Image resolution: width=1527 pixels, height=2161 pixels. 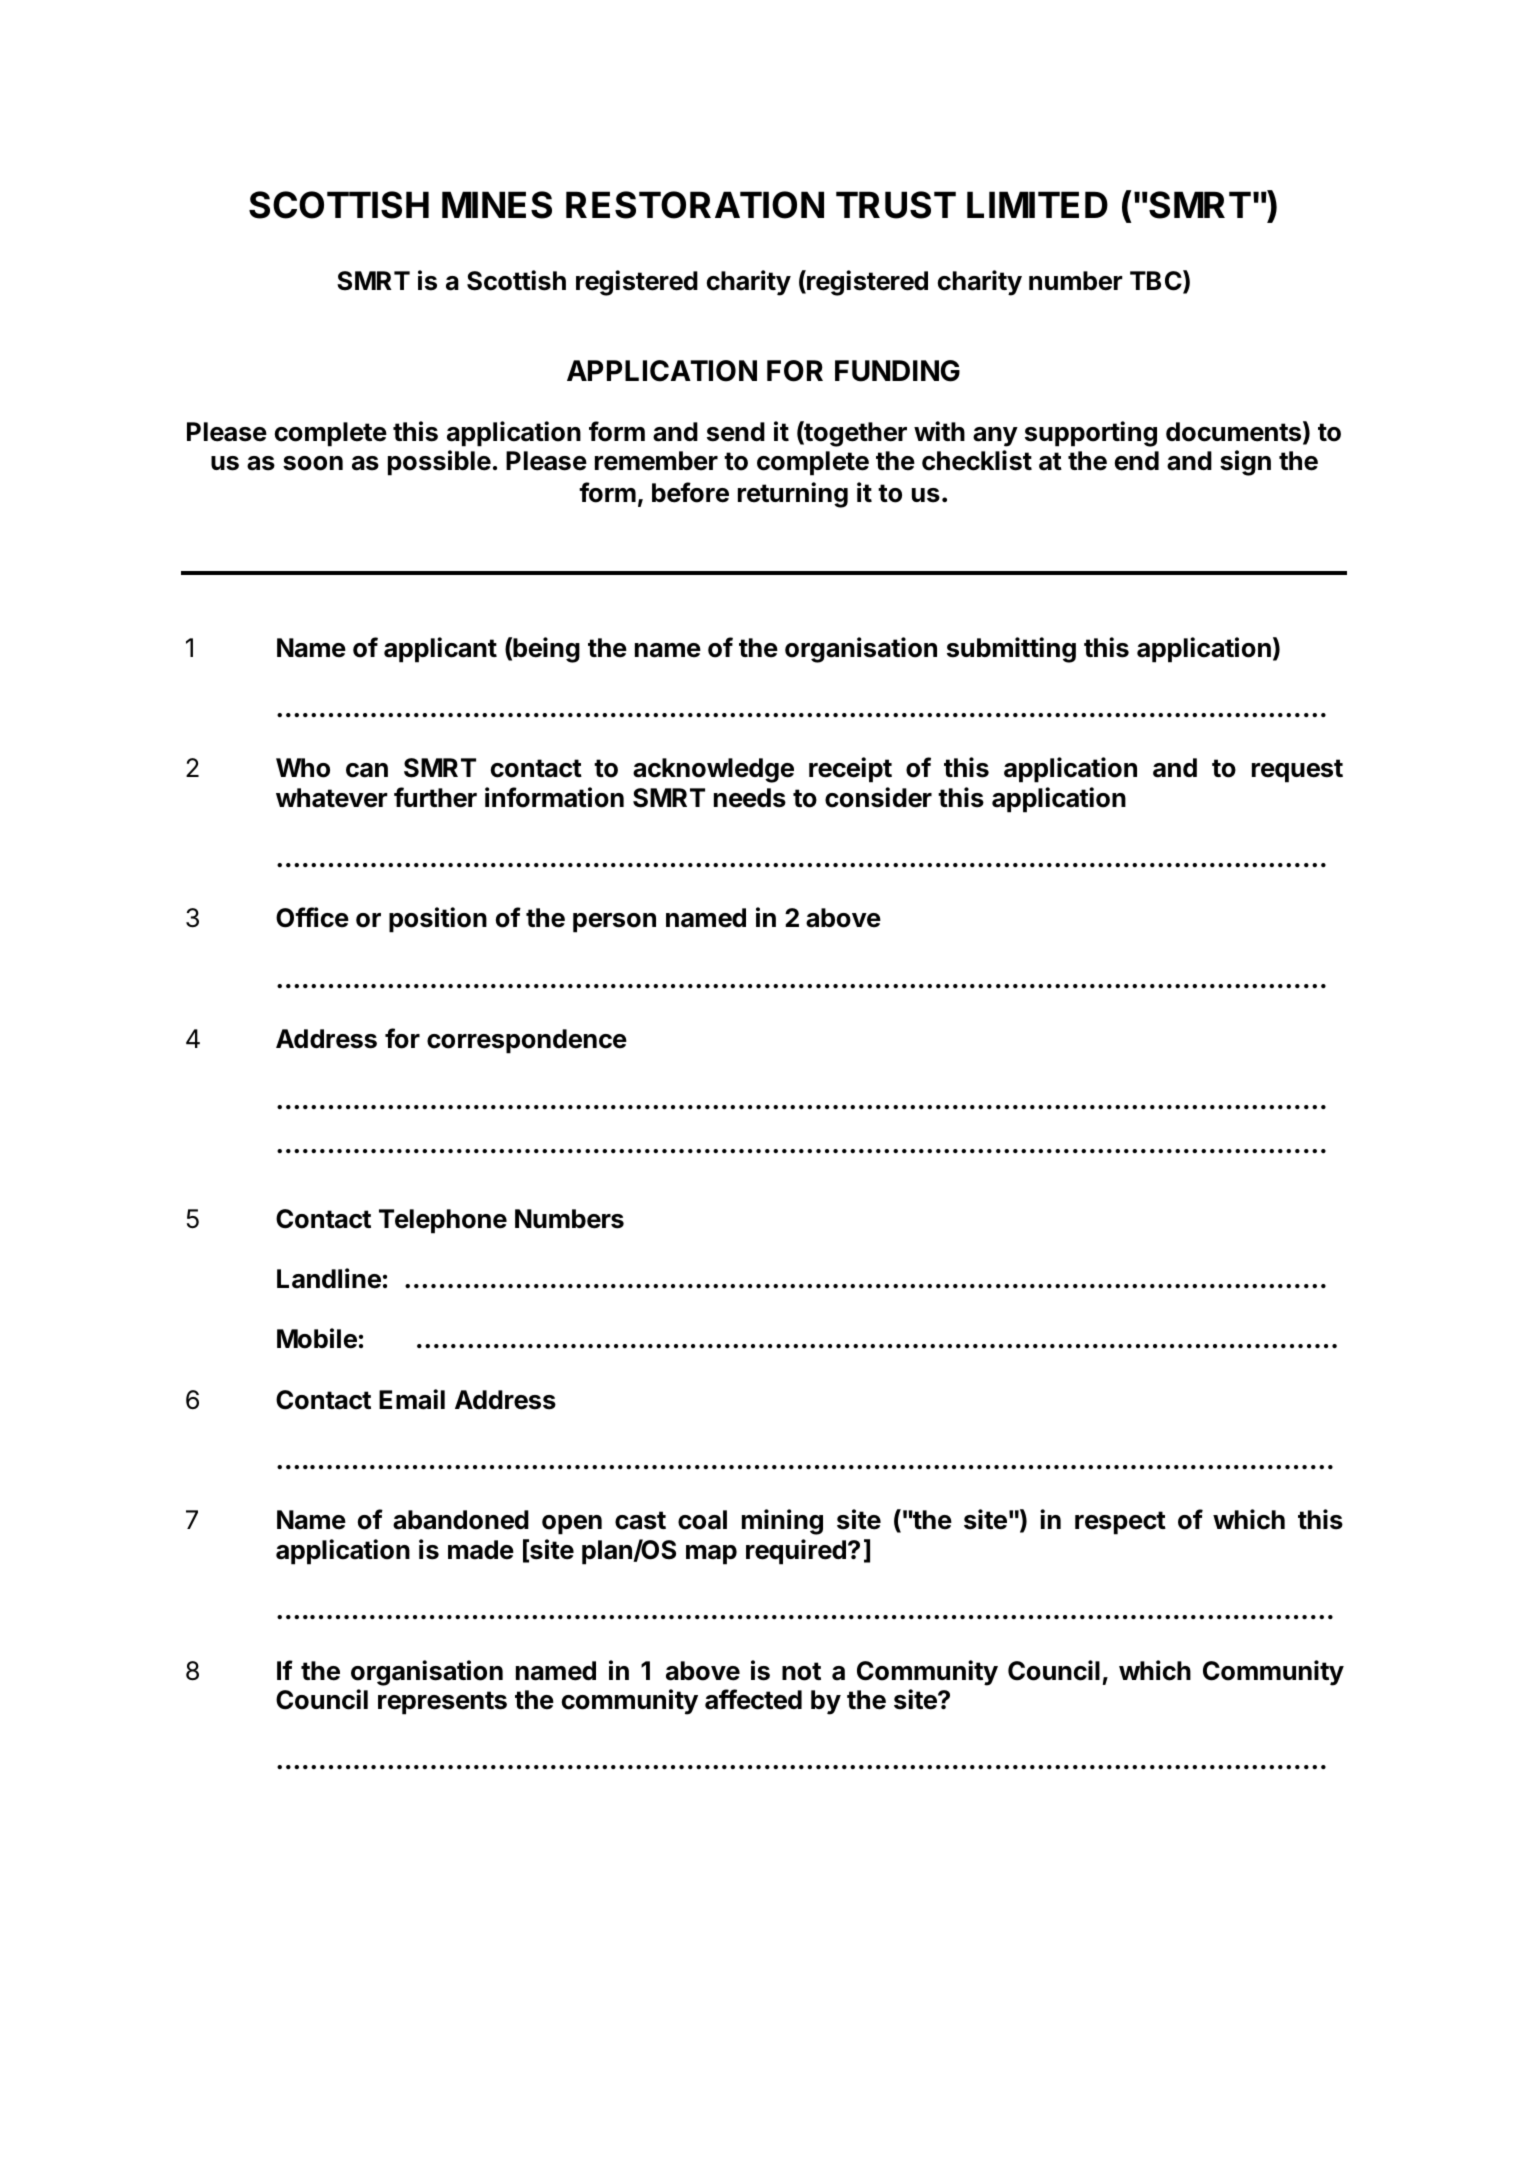 I want to click on represents, so click(x=442, y=1703).
